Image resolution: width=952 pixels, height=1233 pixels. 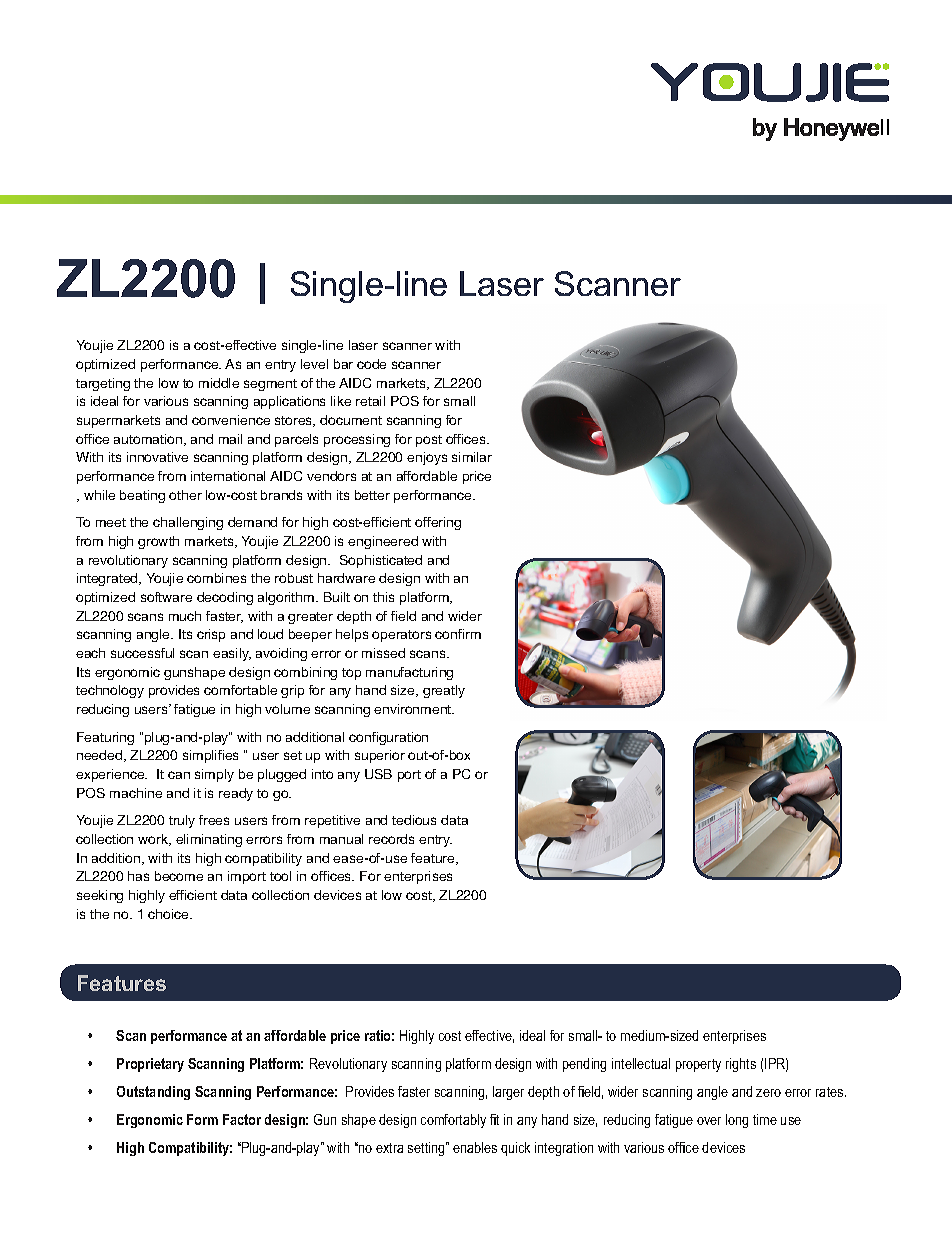 What do you see at coordinates (370, 401) in the screenshot?
I see `retail` at bounding box center [370, 401].
